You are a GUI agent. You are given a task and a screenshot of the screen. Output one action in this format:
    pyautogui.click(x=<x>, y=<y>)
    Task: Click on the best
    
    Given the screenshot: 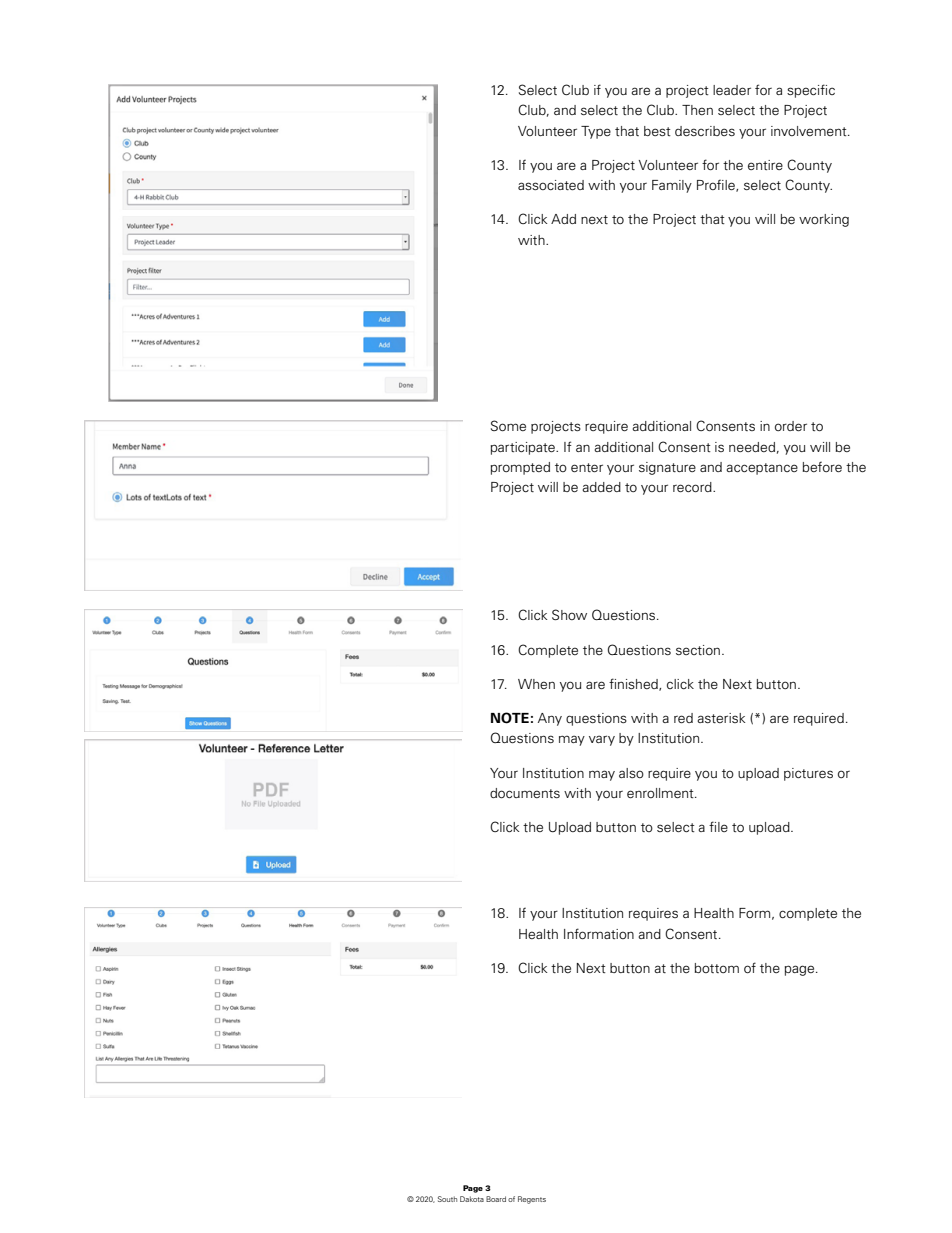 What is the action you would take?
    pyautogui.click(x=657, y=131)
